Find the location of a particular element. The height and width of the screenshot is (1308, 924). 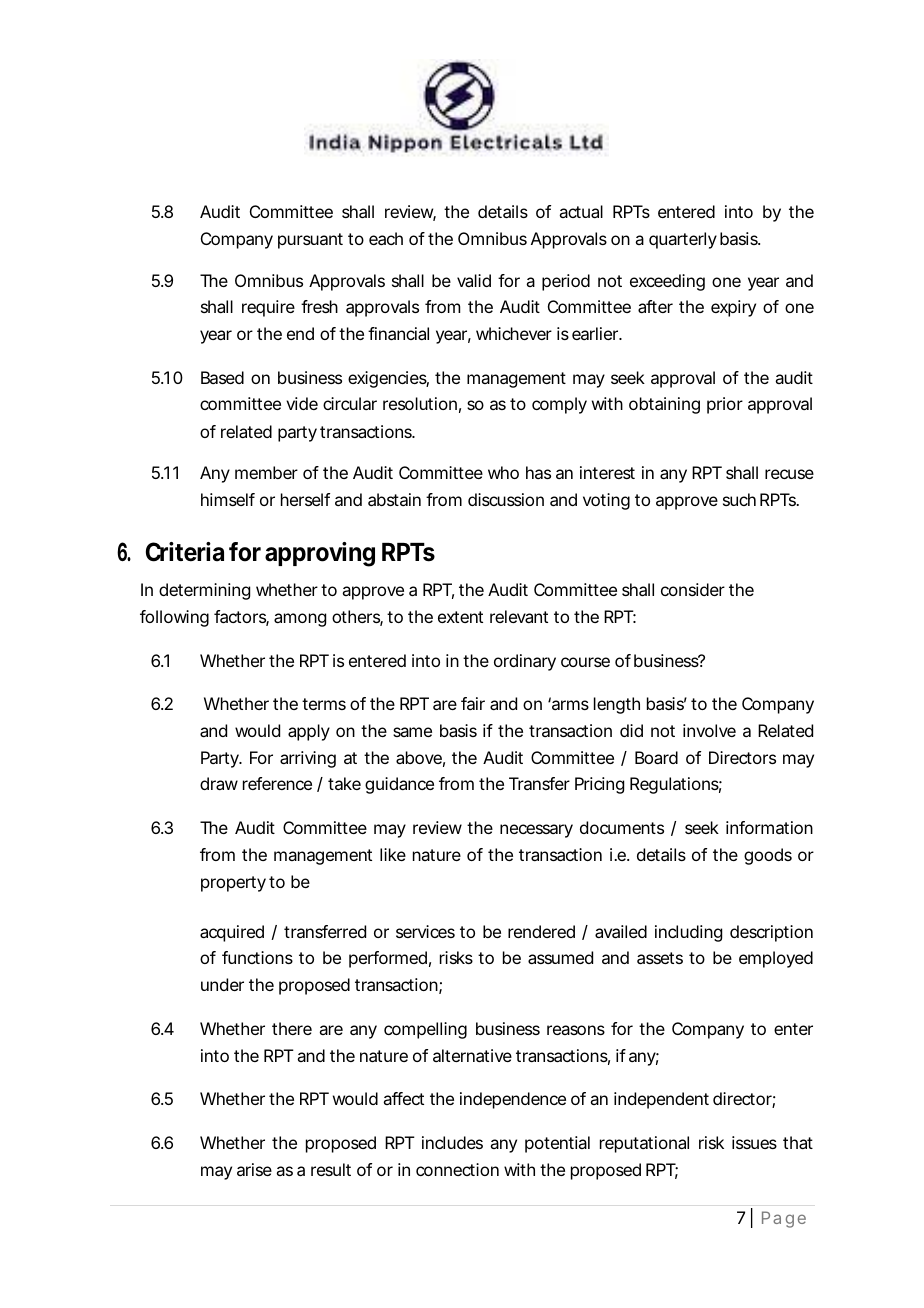

quarterly is located at coordinates (683, 240).
